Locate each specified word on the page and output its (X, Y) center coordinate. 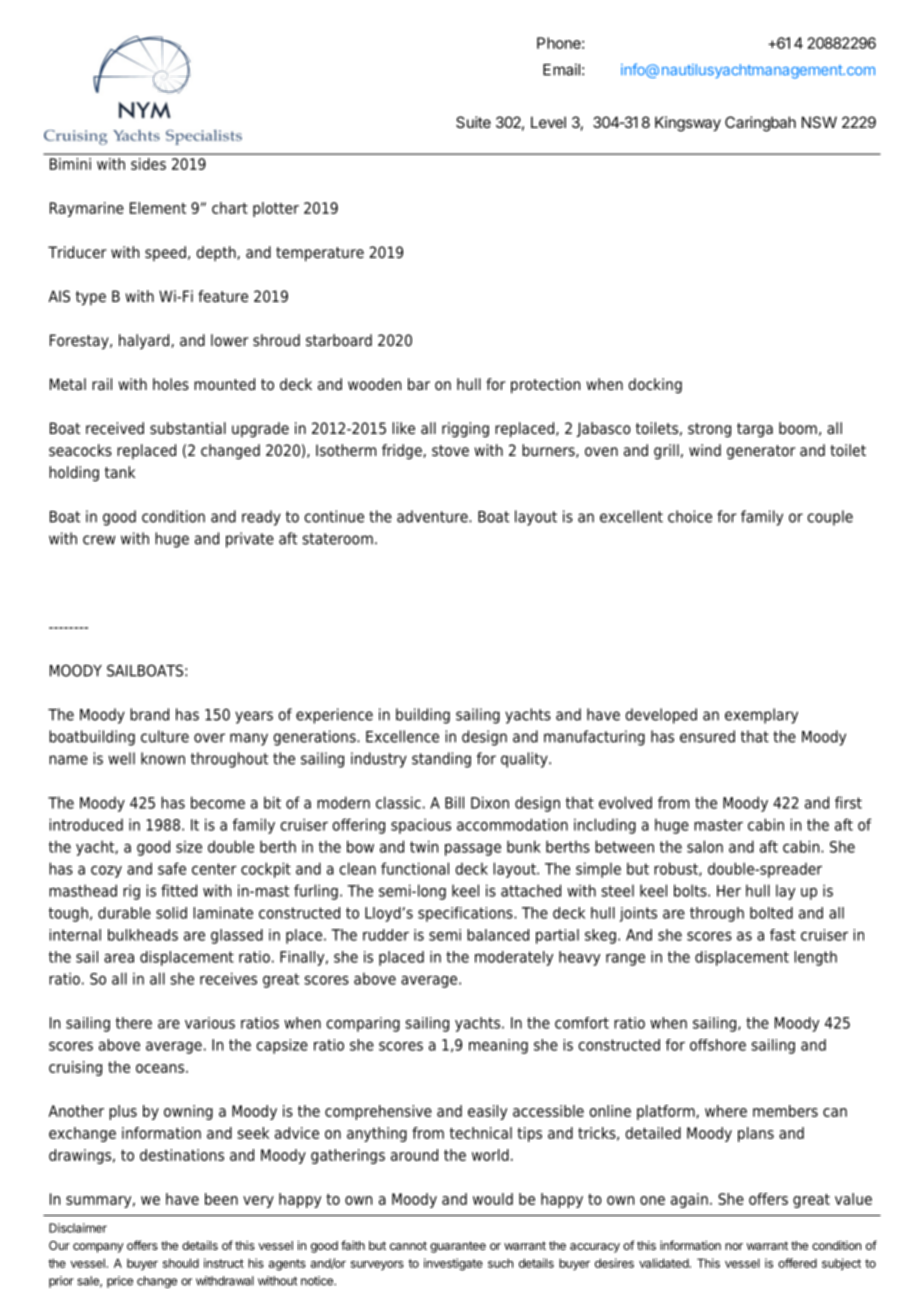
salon (705, 846)
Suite (473, 122)
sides (148, 164)
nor (734, 1246)
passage (473, 850)
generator (761, 452)
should (181, 1263)
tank (120, 472)
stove (450, 451)
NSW (819, 122)
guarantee (458, 1247)
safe (172, 868)
